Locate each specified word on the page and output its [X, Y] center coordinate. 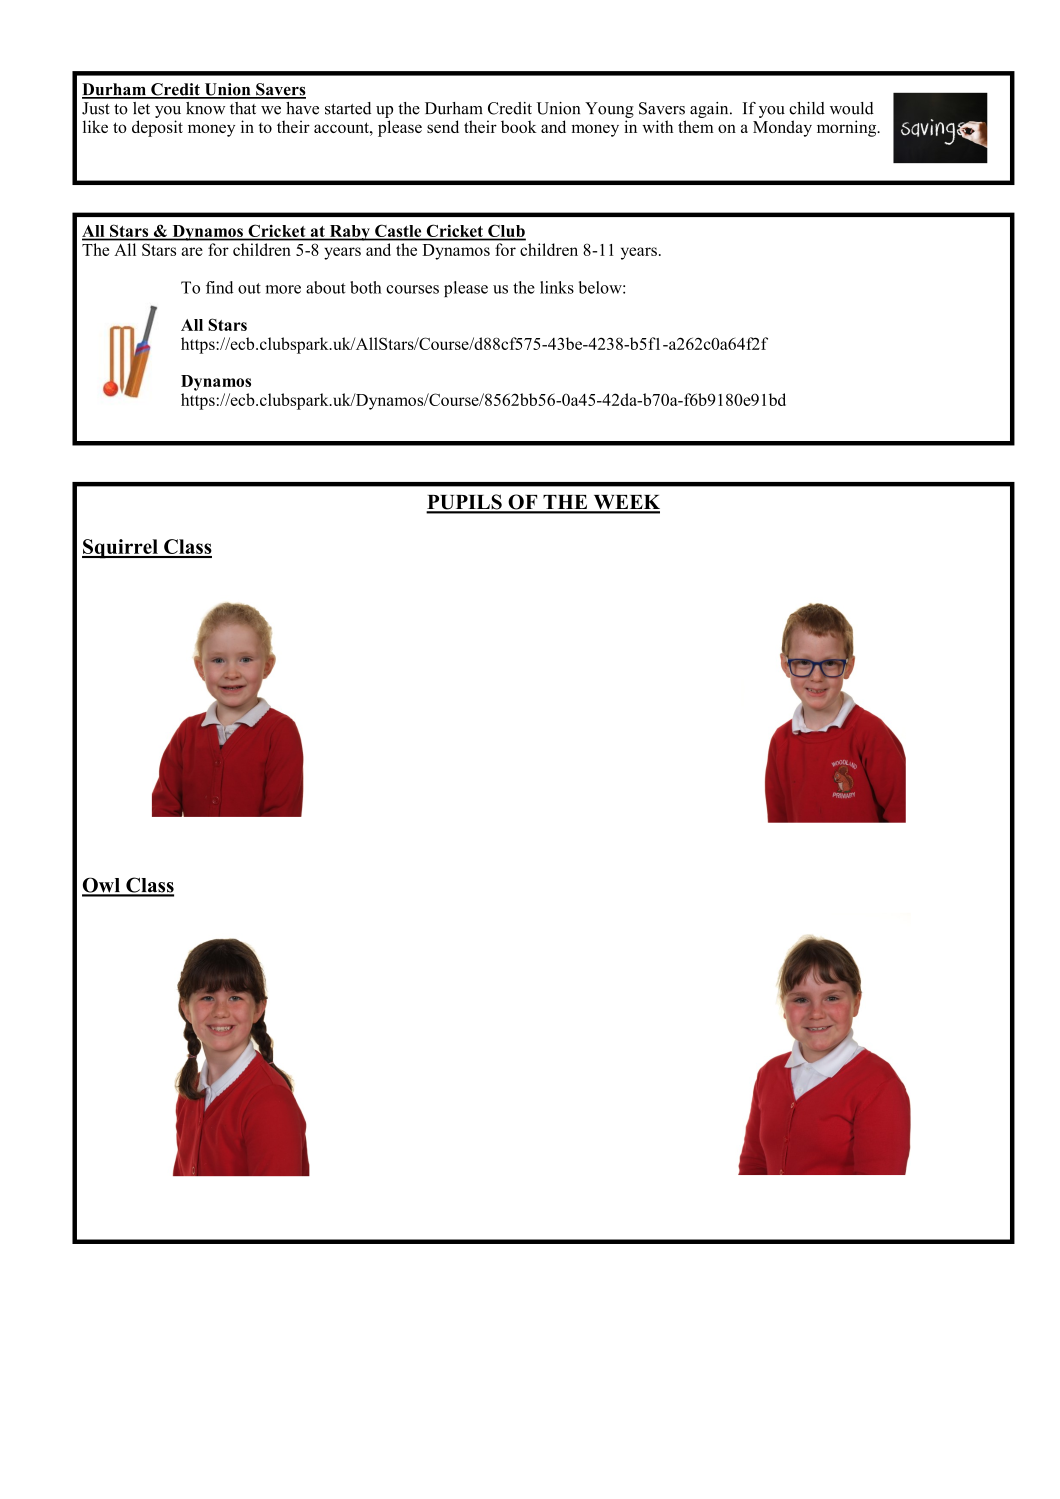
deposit [157, 128]
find [219, 287]
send [443, 126]
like [95, 126]
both [366, 287]
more [283, 289]
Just [96, 108]
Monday [782, 128]
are [192, 251]
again [710, 110]
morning [848, 128]
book [519, 126]
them [696, 126]
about [326, 287]
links [557, 287]
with [657, 126]
